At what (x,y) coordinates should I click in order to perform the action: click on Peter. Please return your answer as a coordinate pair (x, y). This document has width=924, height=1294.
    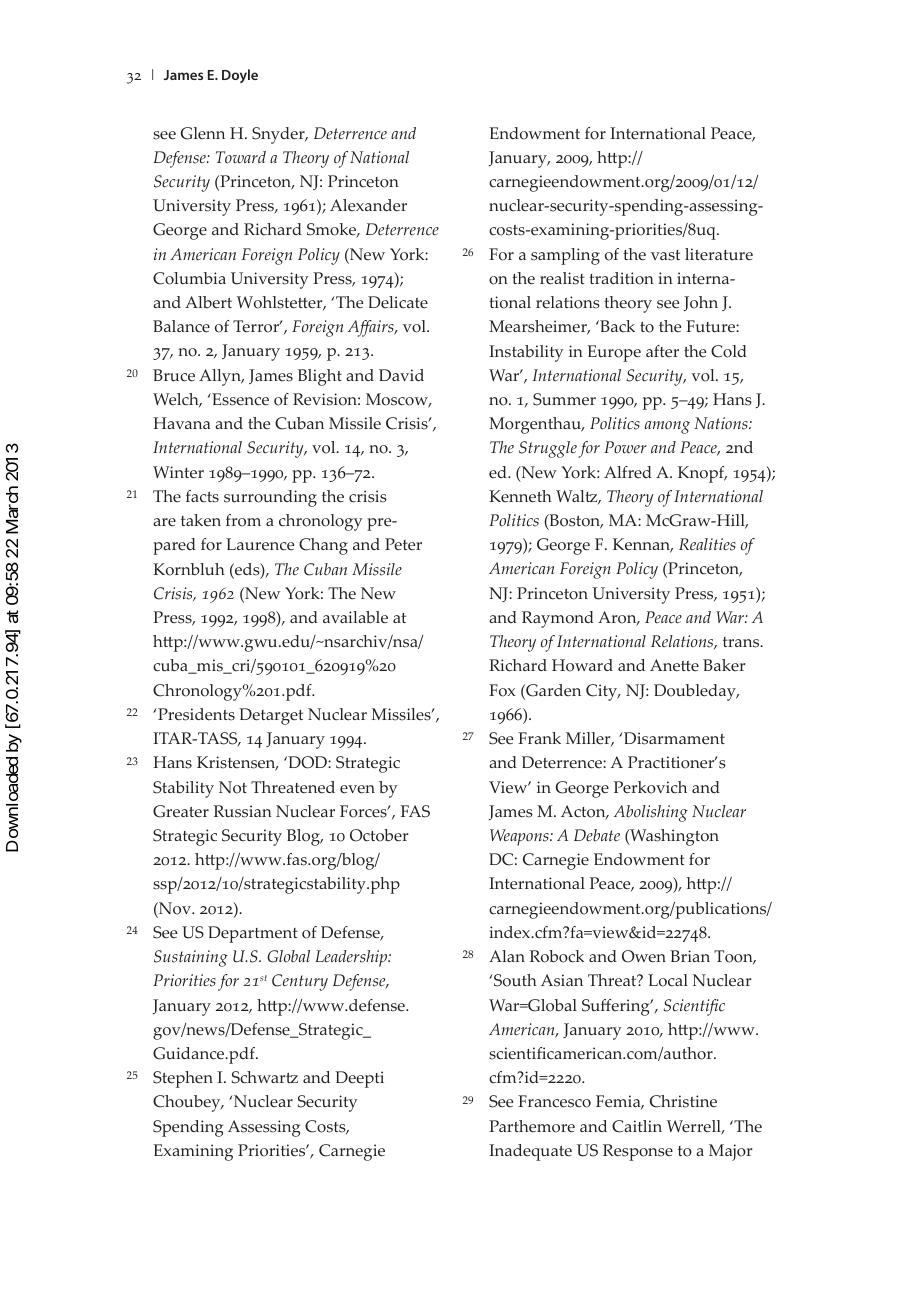
    Looking at the image, I should click on (403, 544).
